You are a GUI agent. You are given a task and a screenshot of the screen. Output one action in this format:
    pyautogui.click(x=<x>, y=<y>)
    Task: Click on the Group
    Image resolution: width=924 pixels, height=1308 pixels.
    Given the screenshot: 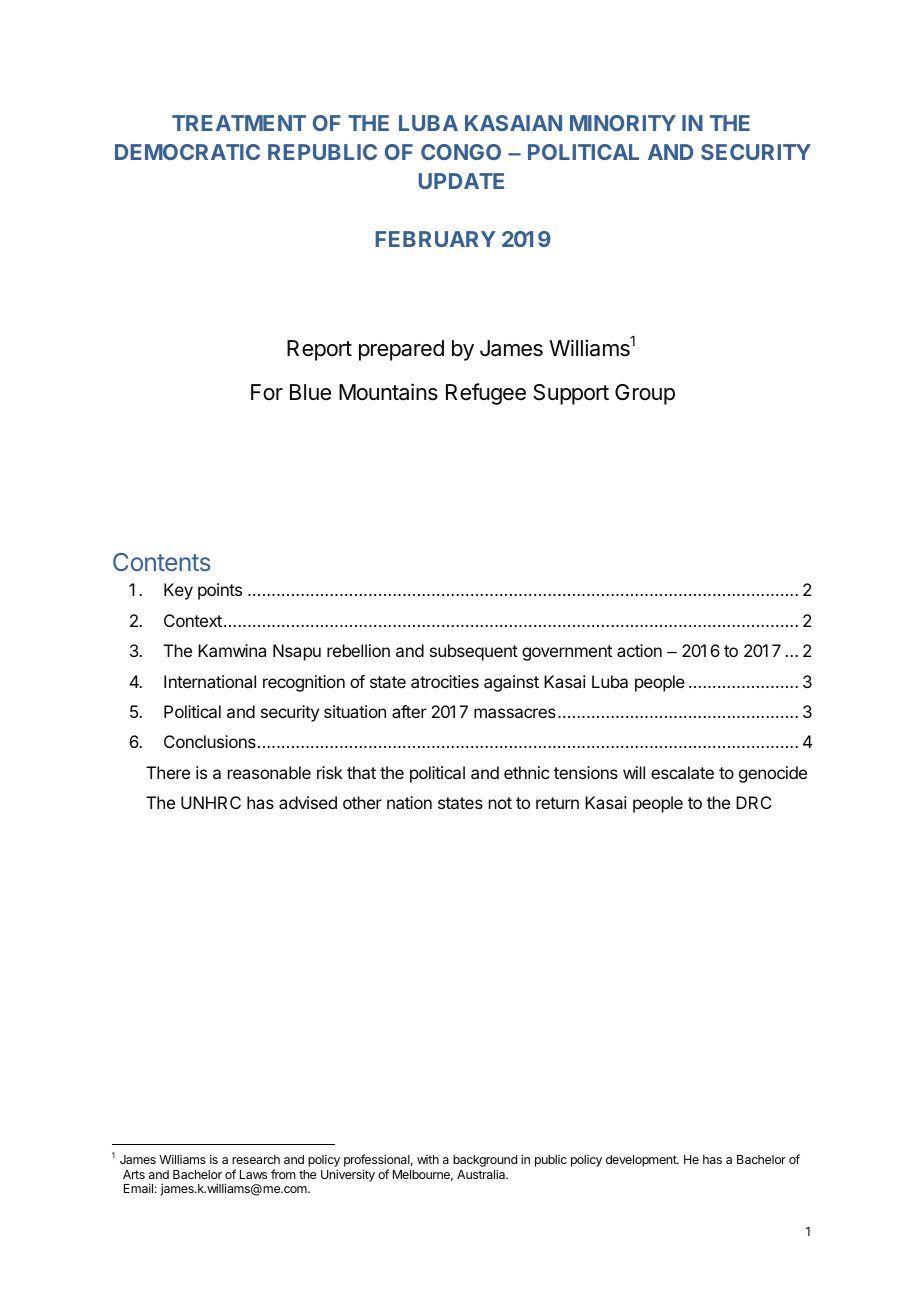 What is the action you would take?
    pyautogui.click(x=645, y=394)
